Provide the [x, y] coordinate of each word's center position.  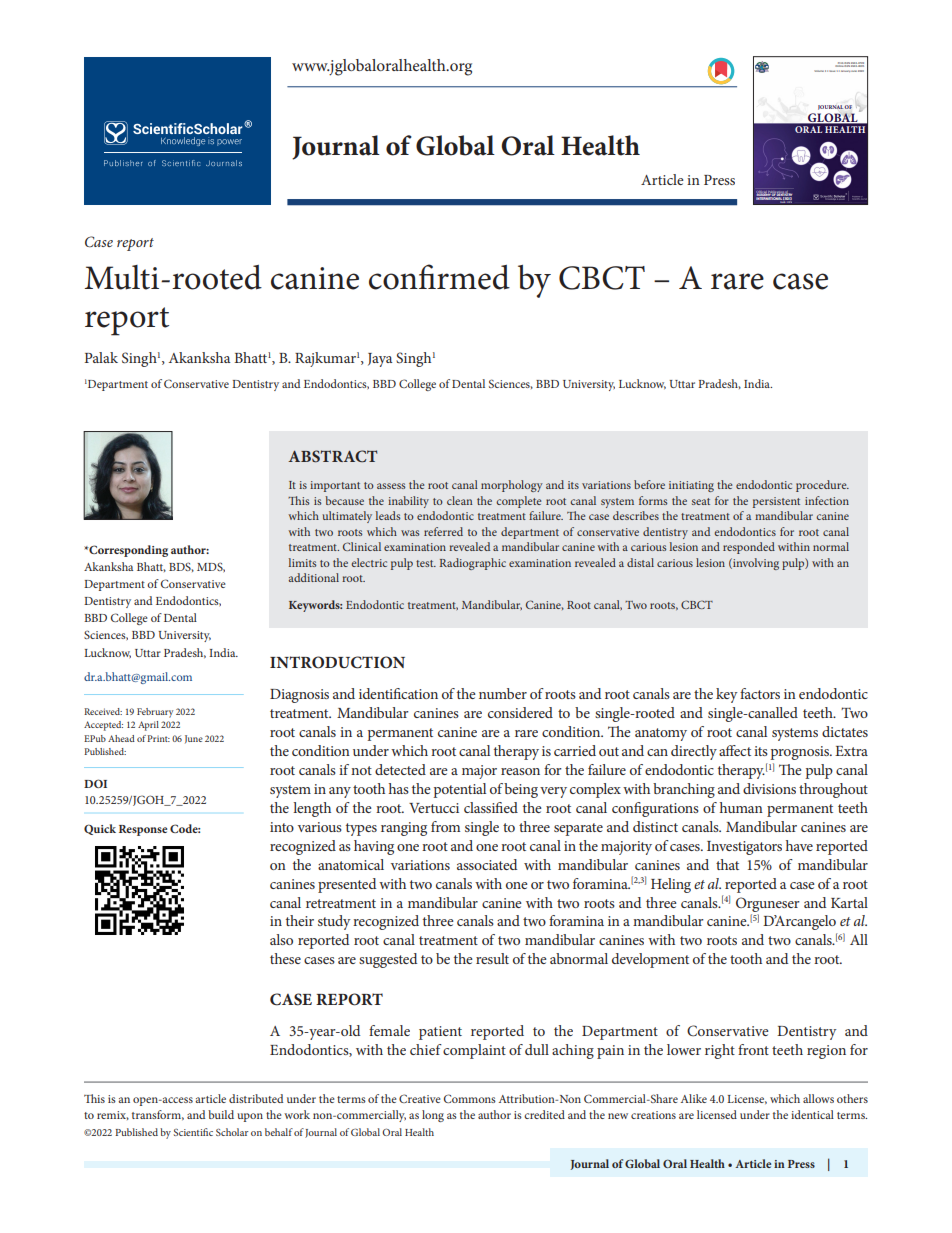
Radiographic [473, 564]
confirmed [439, 277]
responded [749, 548]
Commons [470, 1098]
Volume [819, 71]
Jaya [380, 360]
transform [158, 1115]
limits [302, 562]
